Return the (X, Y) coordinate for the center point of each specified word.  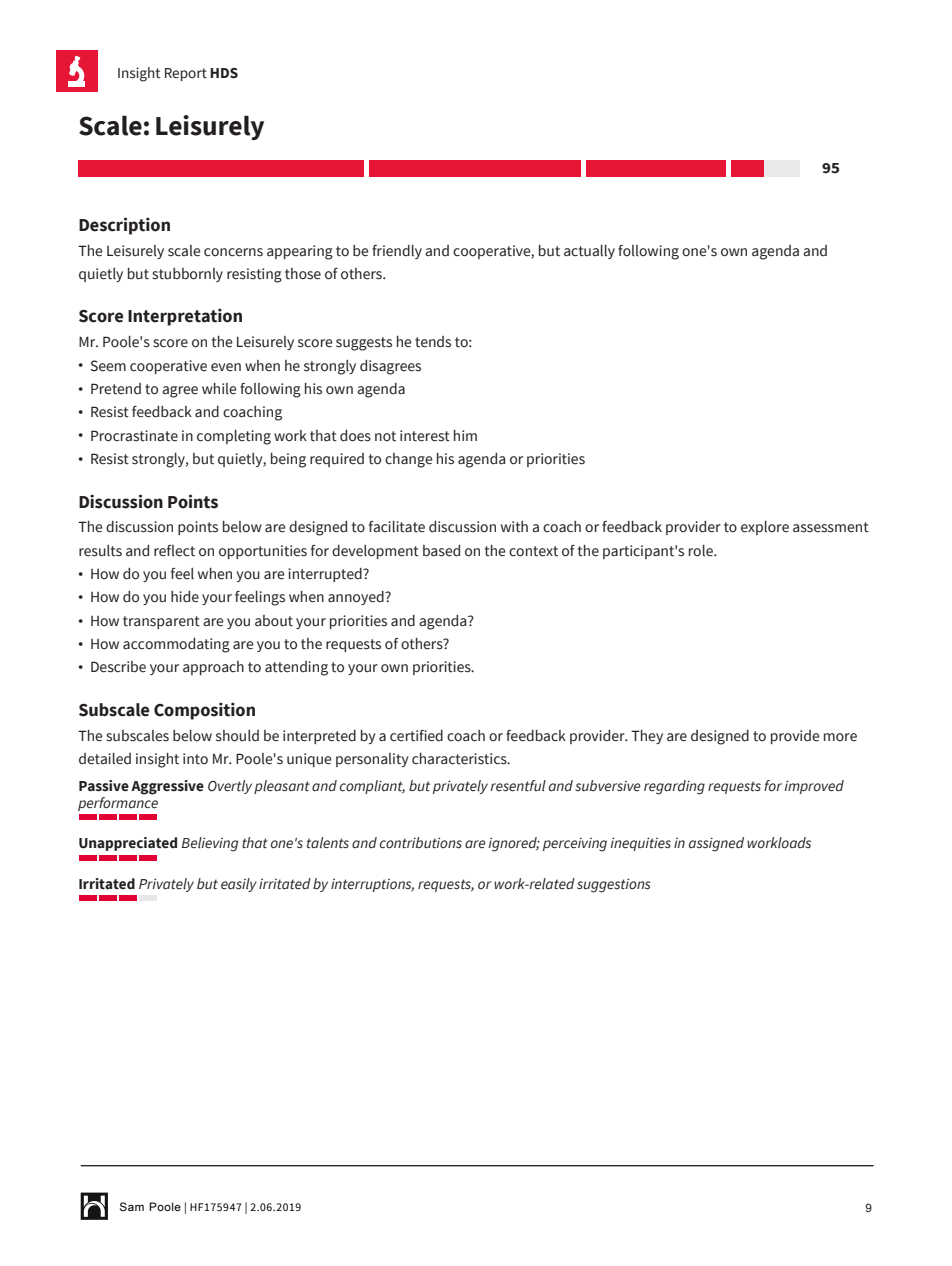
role (702, 551)
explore (765, 528)
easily (239, 885)
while (219, 389)
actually (589, 252)
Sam (132, 1206)
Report (186, 74)
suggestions (614, 885)
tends (433, 342)
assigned (716, 844)
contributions (421, 843)
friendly (397, 252)
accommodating (176, 645)
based (441, 551)
